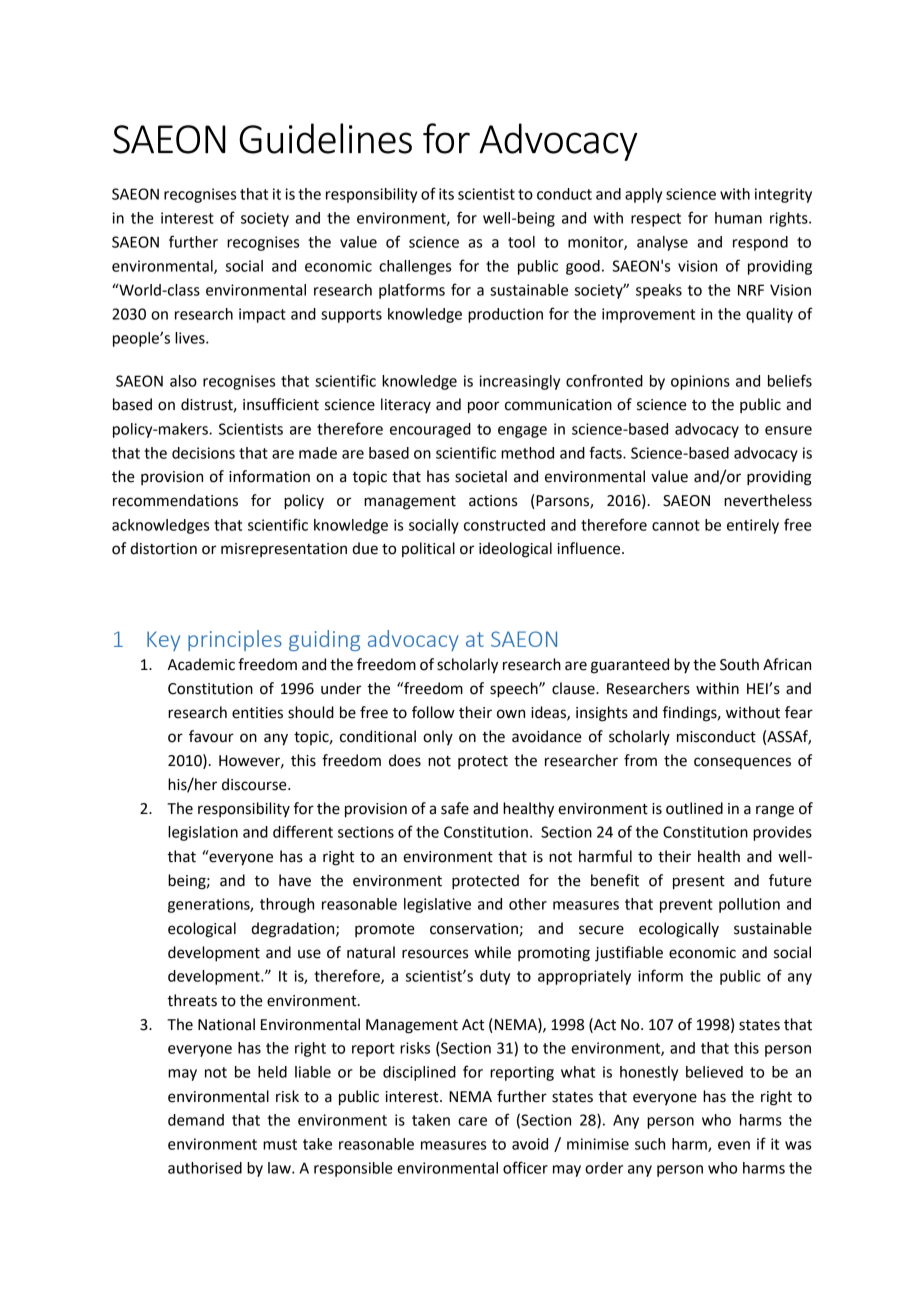 This screenshot has height=1308, width=924. Describe the element at coordinates (493, 501) in the screenshot. I see `actions` at that location.
